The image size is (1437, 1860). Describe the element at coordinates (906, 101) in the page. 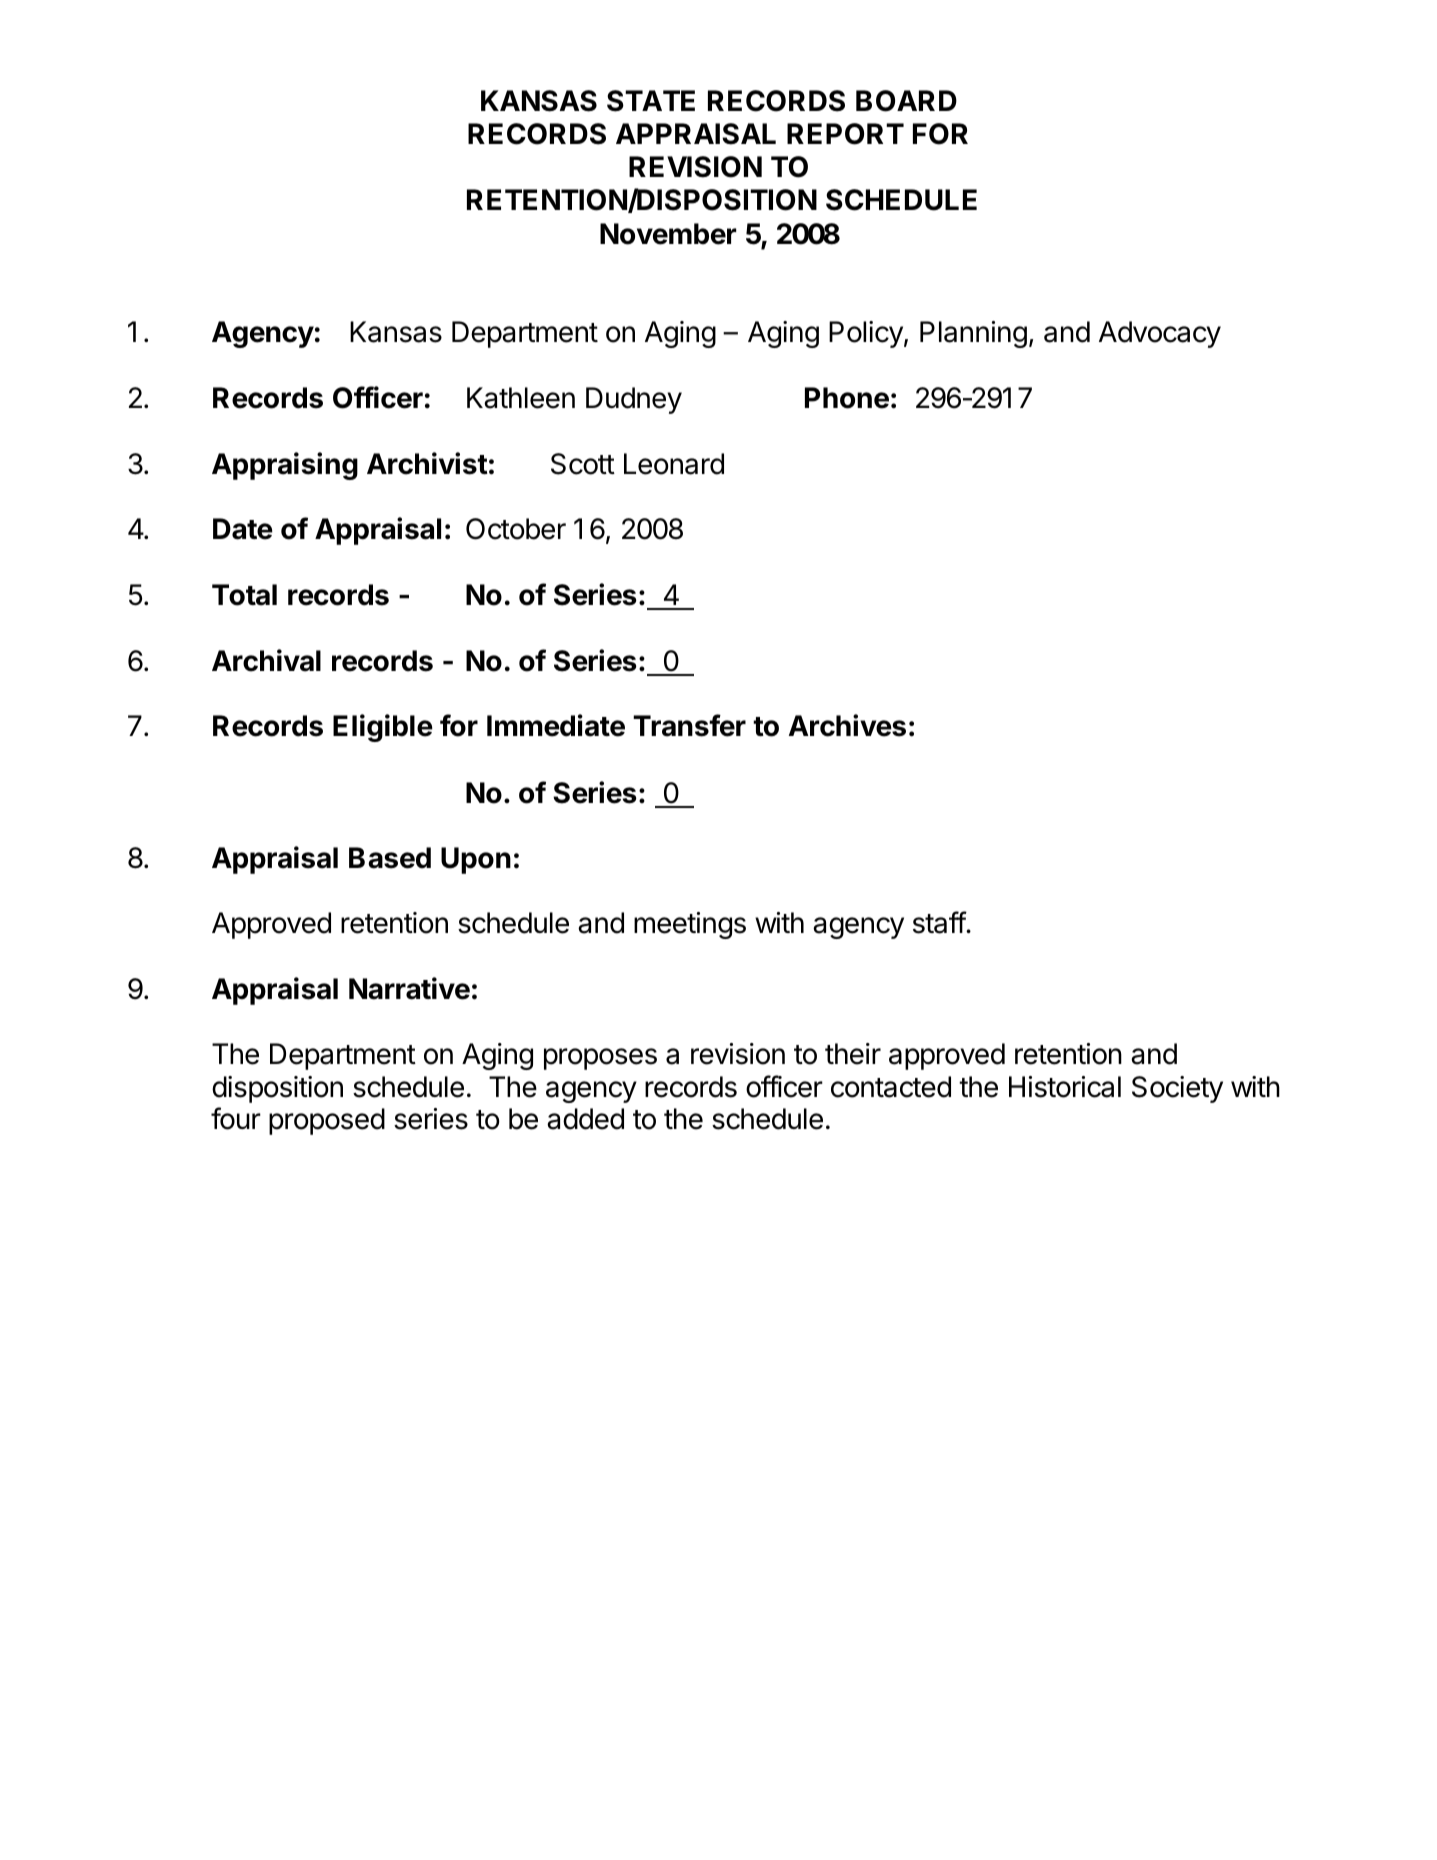

I see `BOARD` at that location.
